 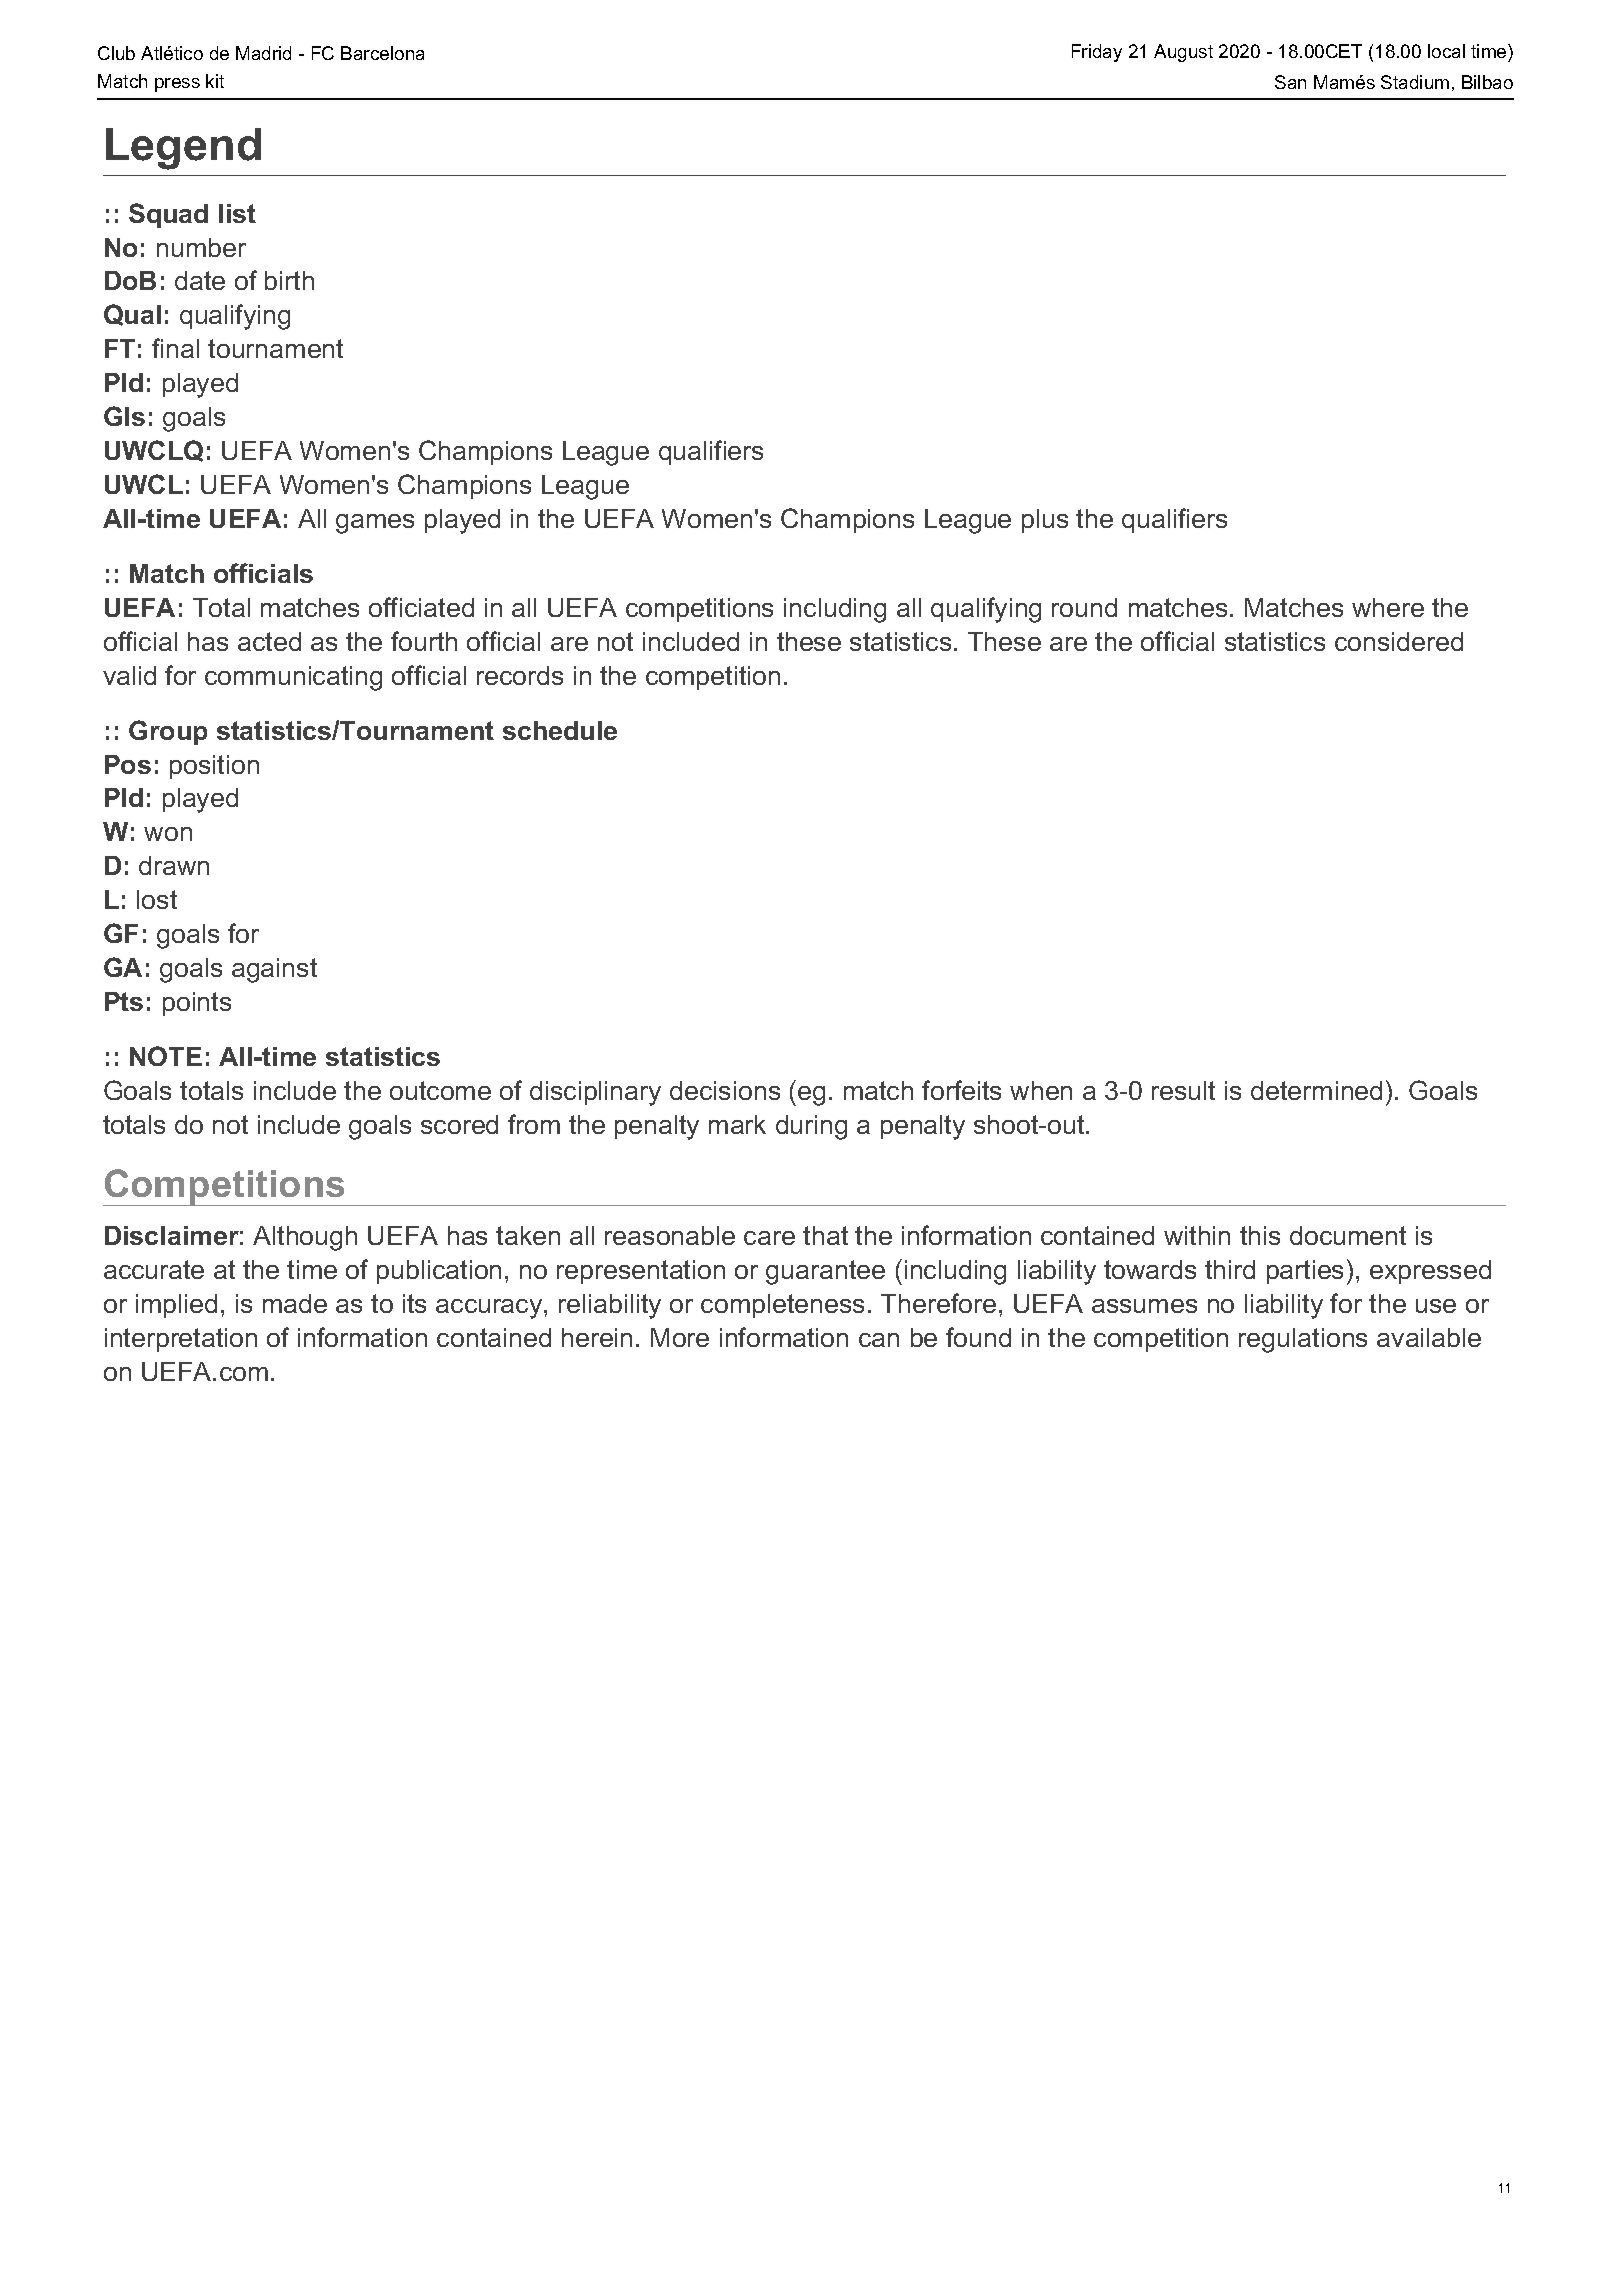 I want to click on parties, so click(x=1305, y=1272).
